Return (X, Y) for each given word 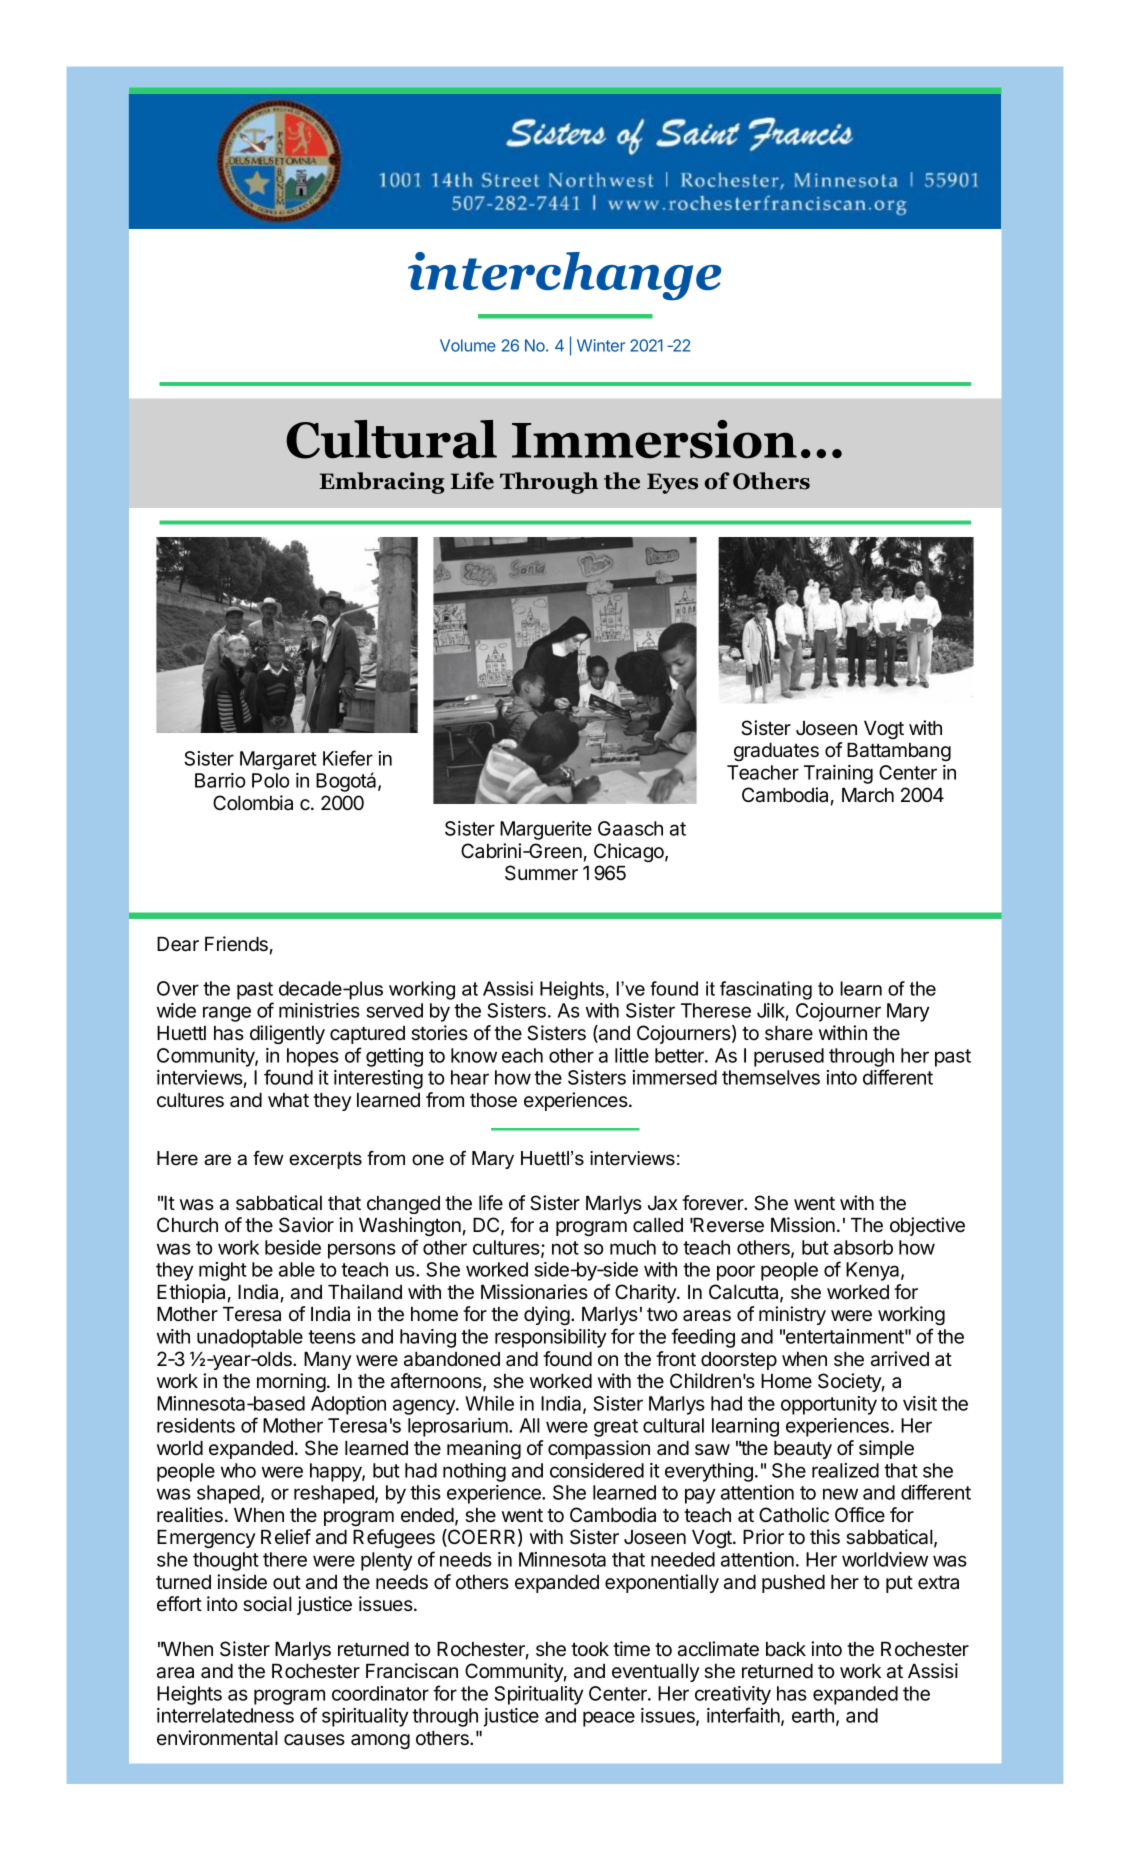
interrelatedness (225, 1715)
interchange (564, 276)
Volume (468, 345)
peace (609, 1719)
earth (813, 1715)
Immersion (654, 439)
